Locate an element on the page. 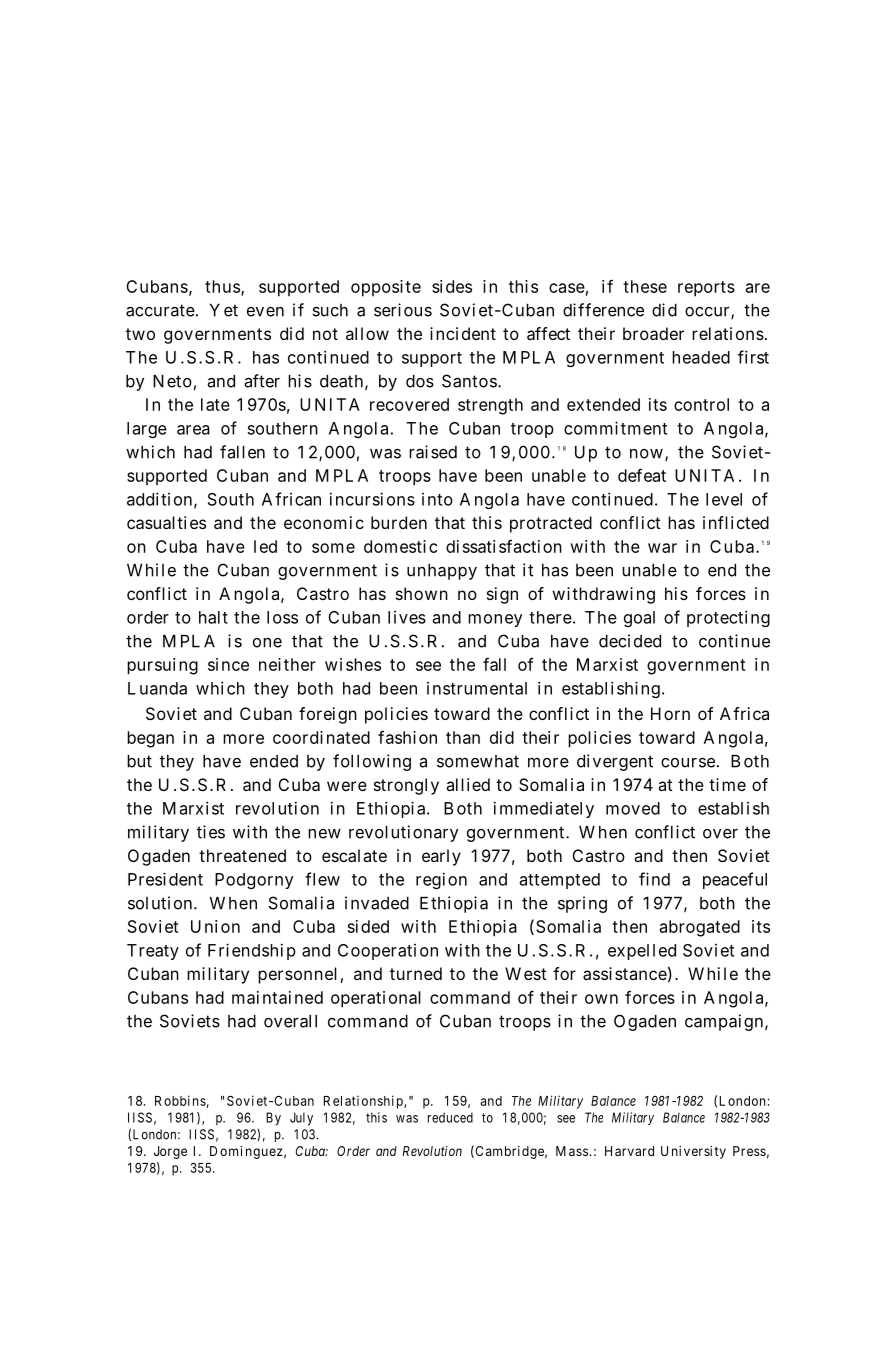 Image resolution: width=896 pixels, height=1351 pixels. early is located at coordinates (441, 857).
